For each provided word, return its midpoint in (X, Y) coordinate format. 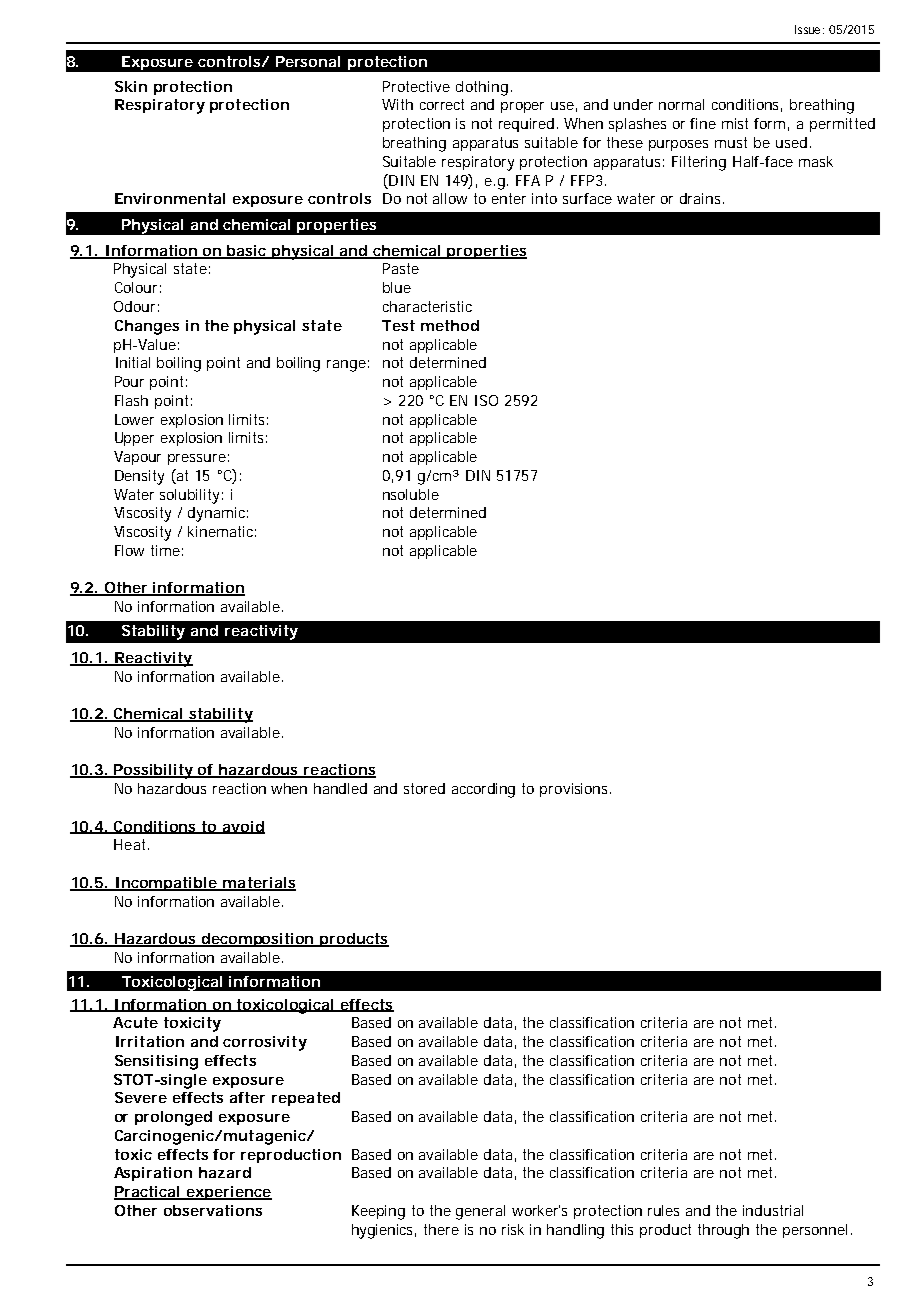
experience (228, 1193)
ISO (486, 400)
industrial (773, 1210)
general (480, 1212)
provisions (575, 790)
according (483, 790)
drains (702, 198)
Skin (131, 86)
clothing (482, 88)
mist (735, 123)
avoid (242, 827)
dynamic (218, 514)
